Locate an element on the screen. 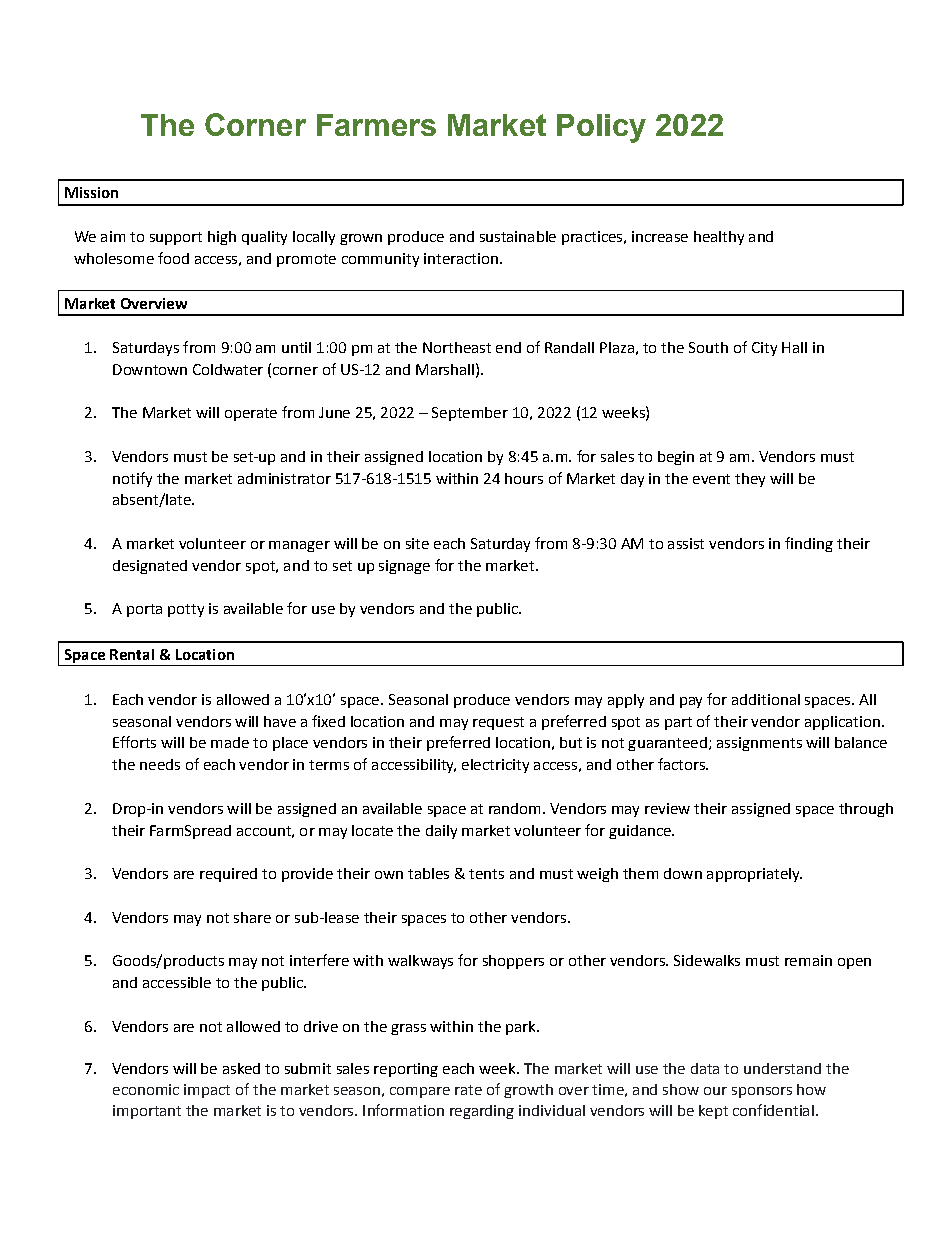  healthy is located at coordinates (719, 238).
